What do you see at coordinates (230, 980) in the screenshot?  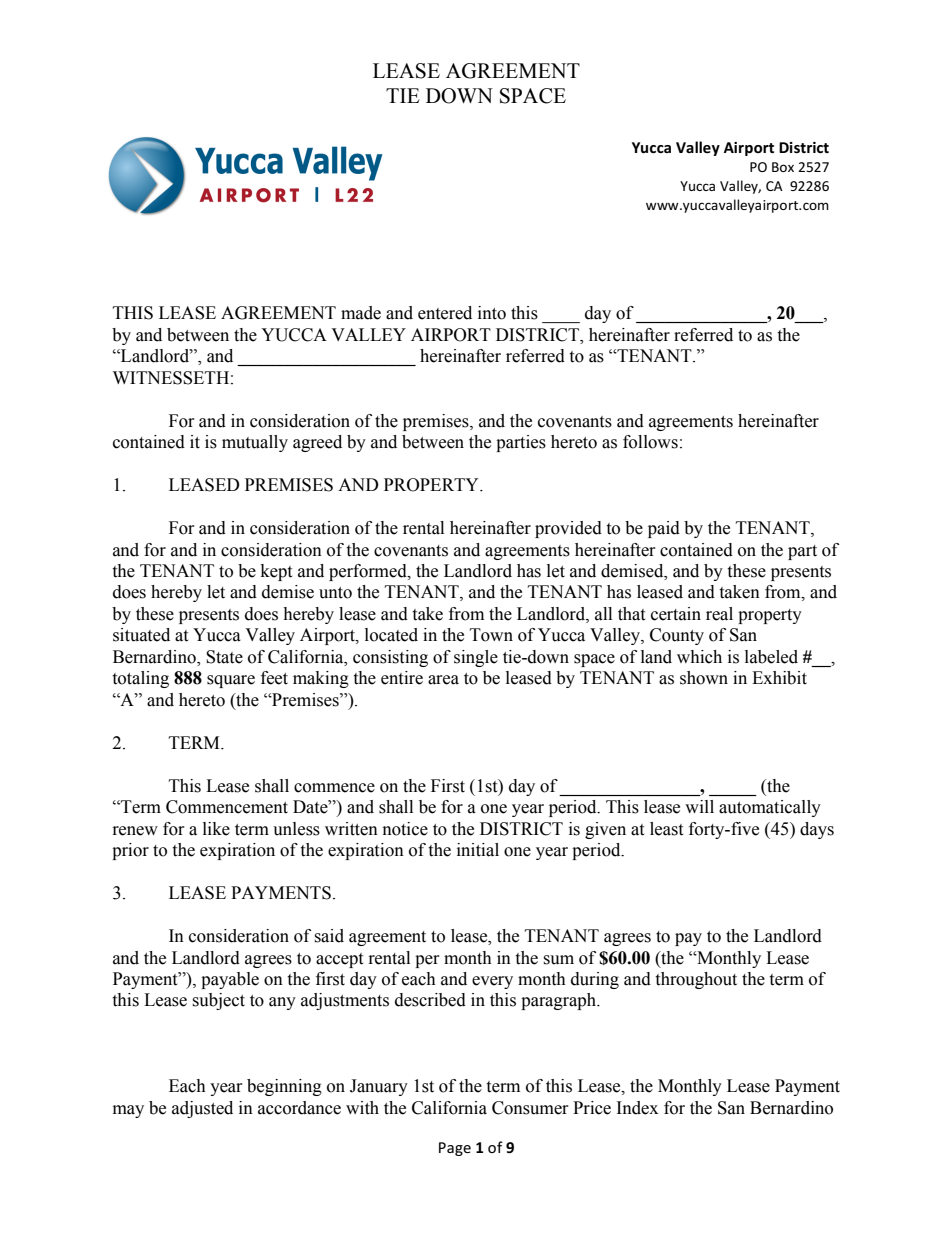 I see `payable` at bounding box center [230, 980].
